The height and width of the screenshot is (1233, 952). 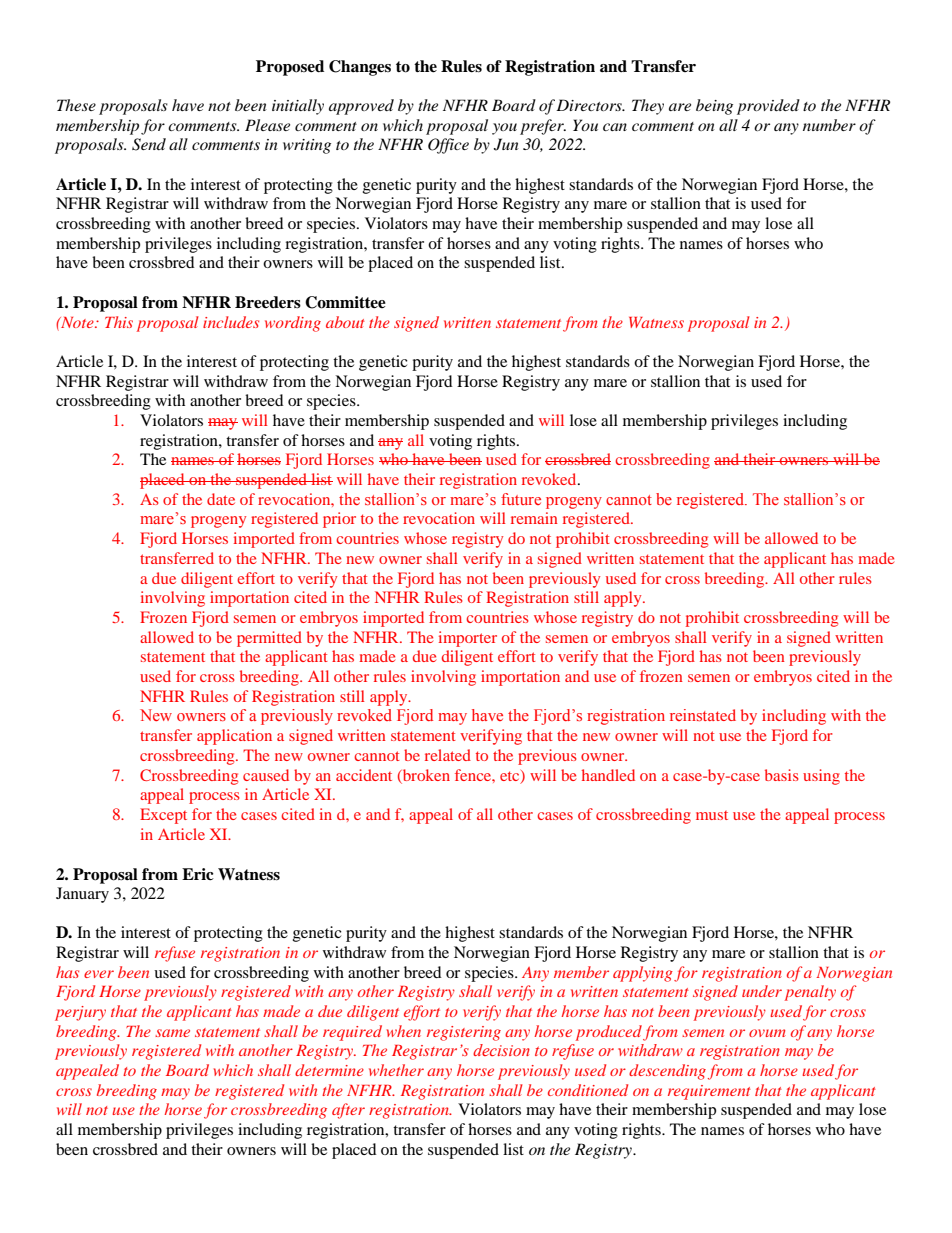 I want to click on application, so click(x=234, y=737).
